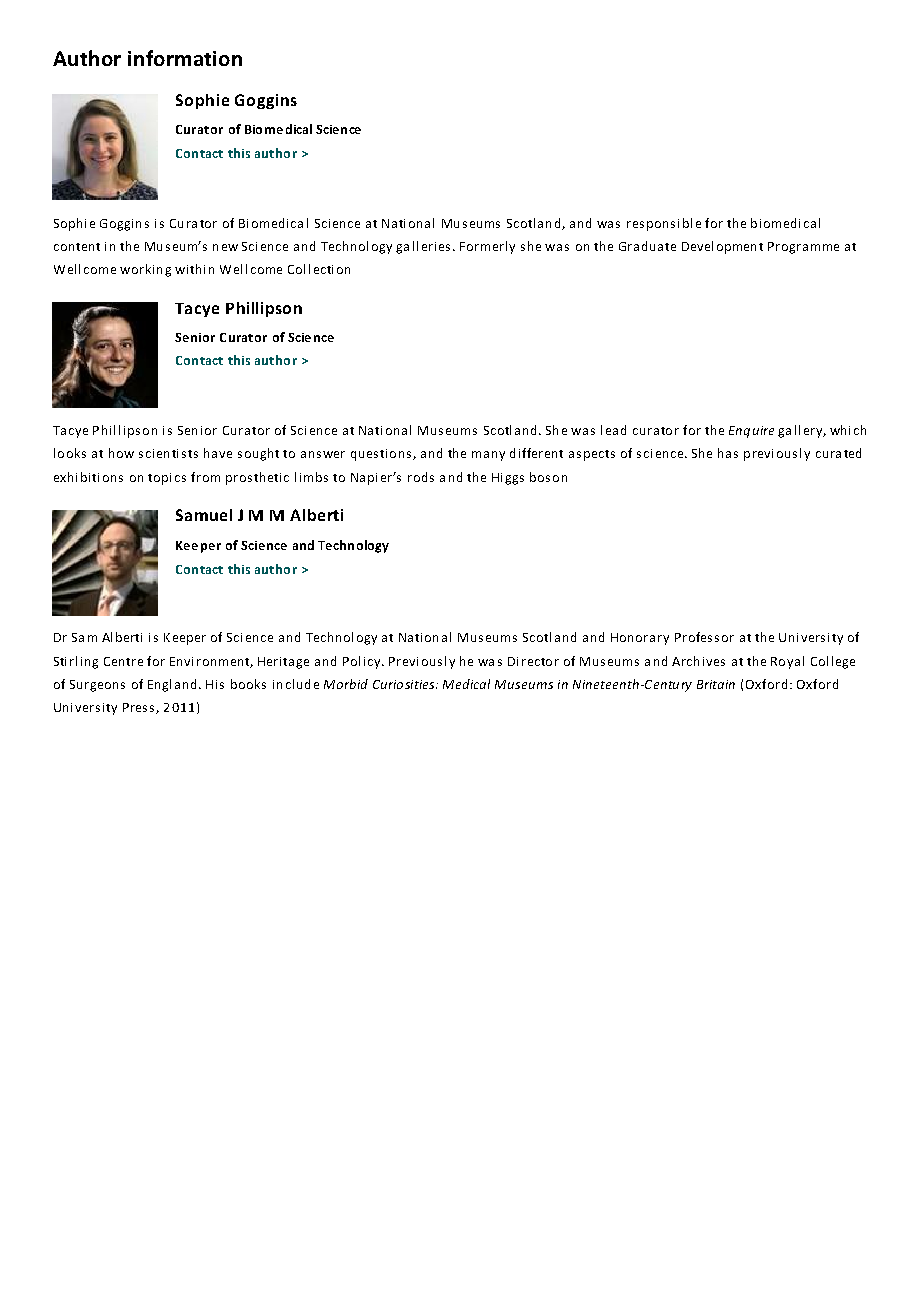 The image size is (924, 1308). What do you see at coordinates (803, 248) in the page?
I see `Programme` at bounding box center [803, 248].
